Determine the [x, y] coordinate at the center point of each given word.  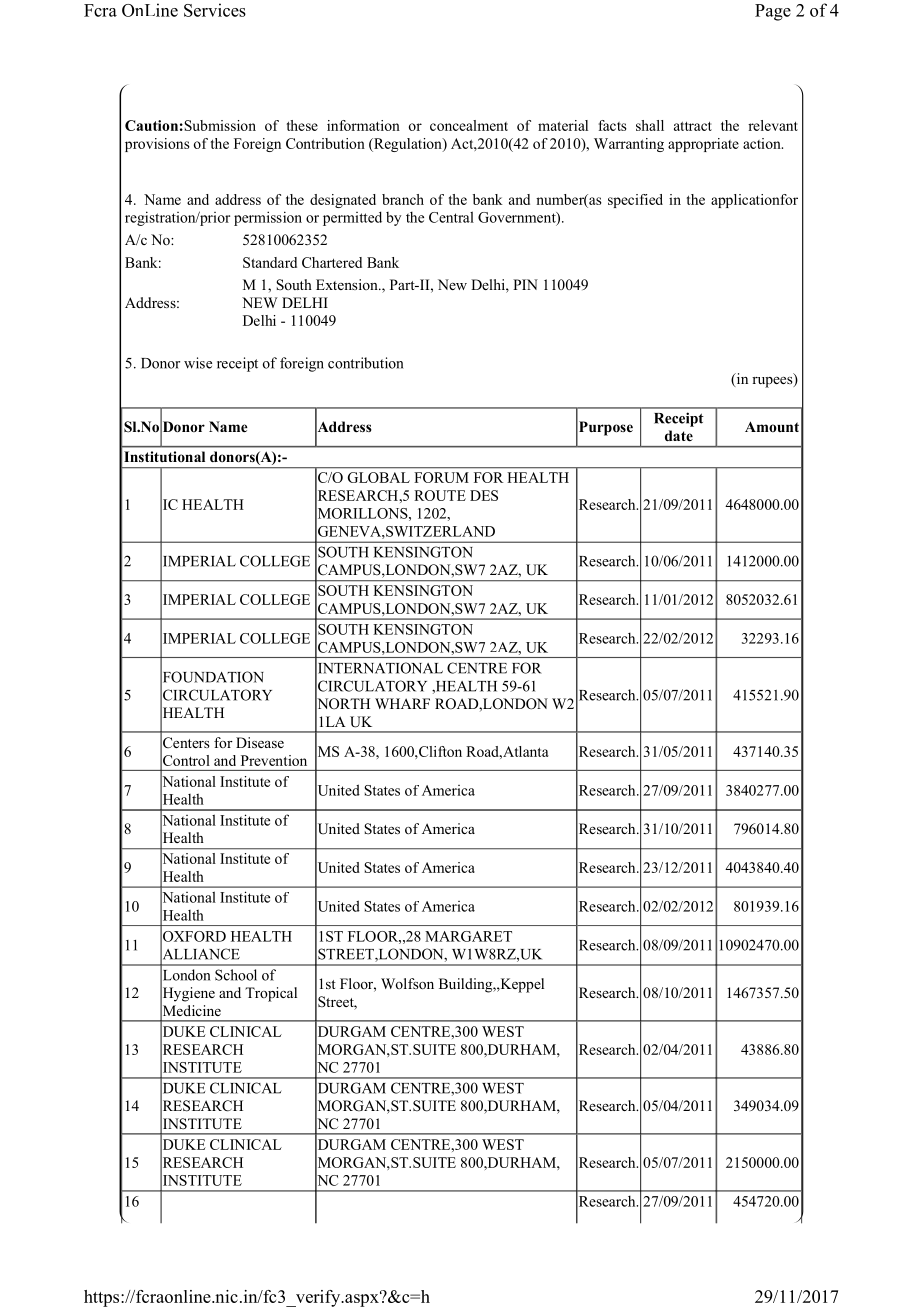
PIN [525, 284]
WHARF [402, 703]
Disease [260, 742]
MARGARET [468, 936]
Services [215, 10]
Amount [772, 426]
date [679, 435]
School [236, 975]
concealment [469, 125]
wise [198, 363]
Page [773, 12]
